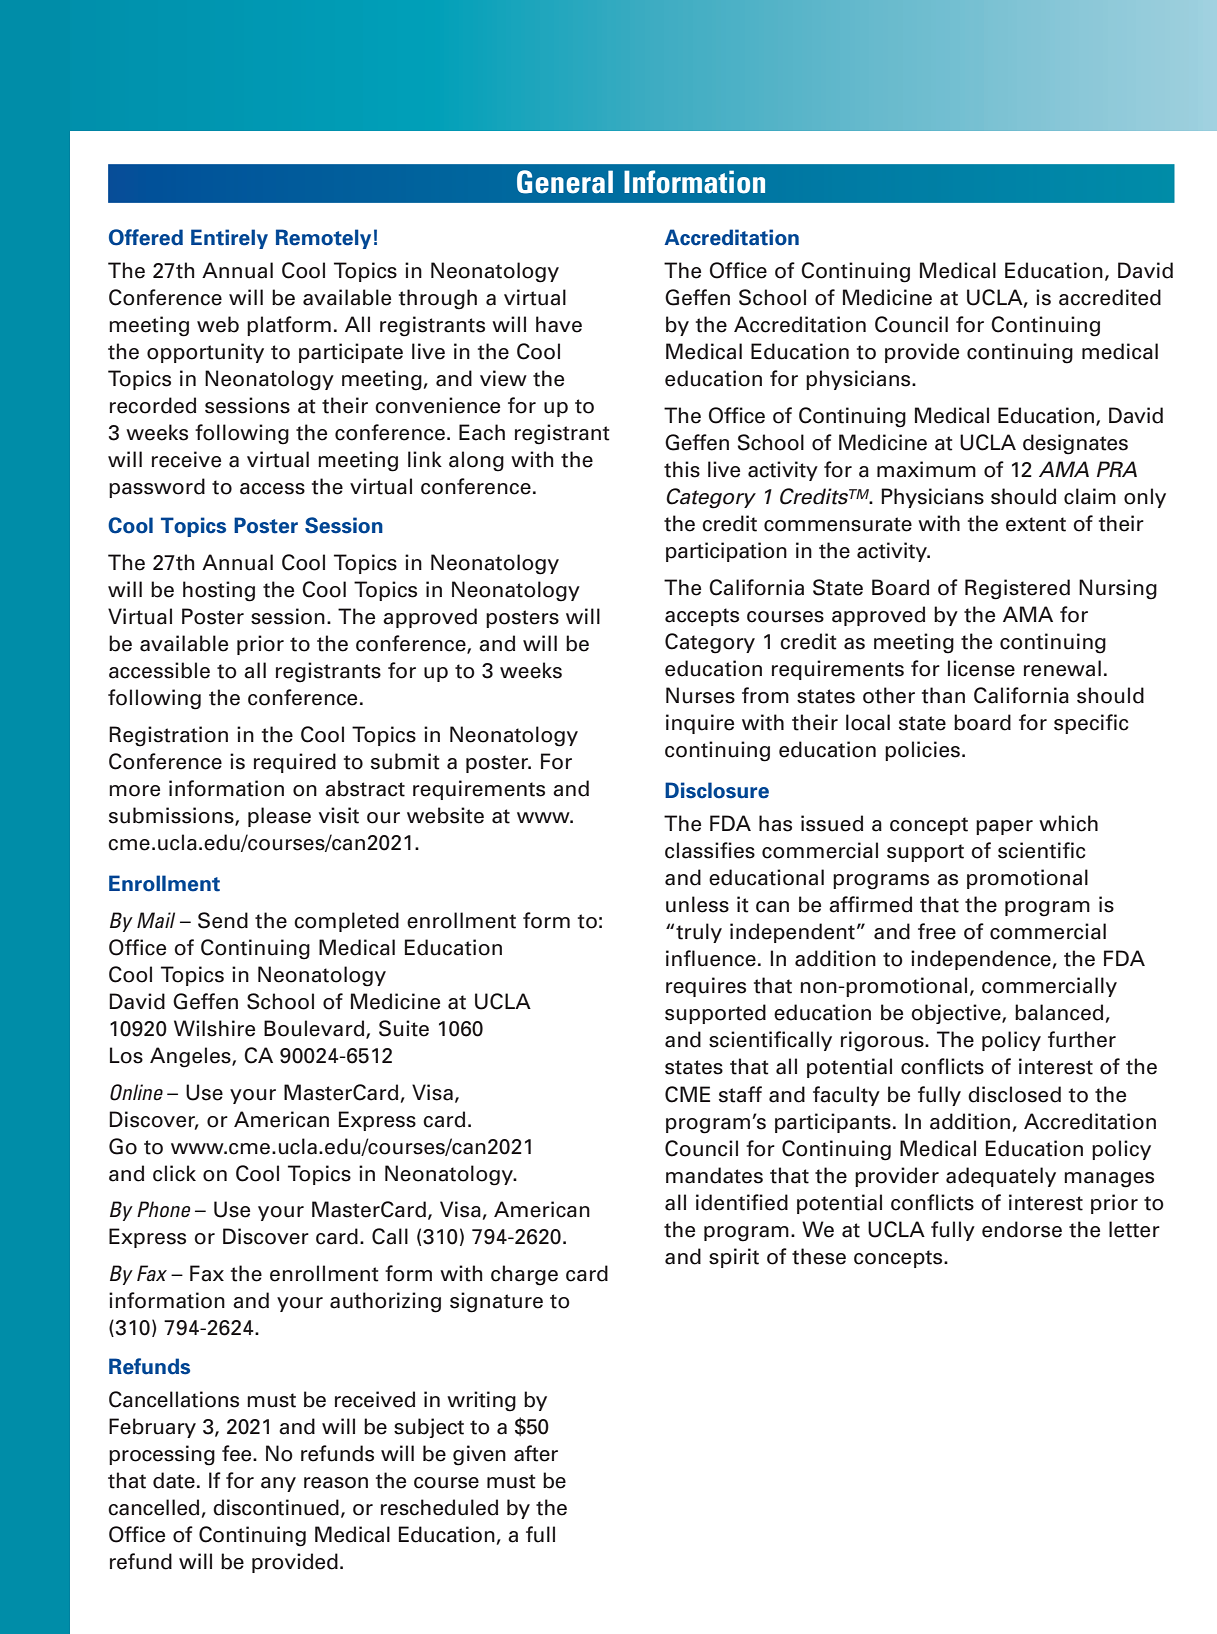 The image size is (1217, 1634). Describe the element at coordinates (536, 1453) in the image. I see `after` at that location.
